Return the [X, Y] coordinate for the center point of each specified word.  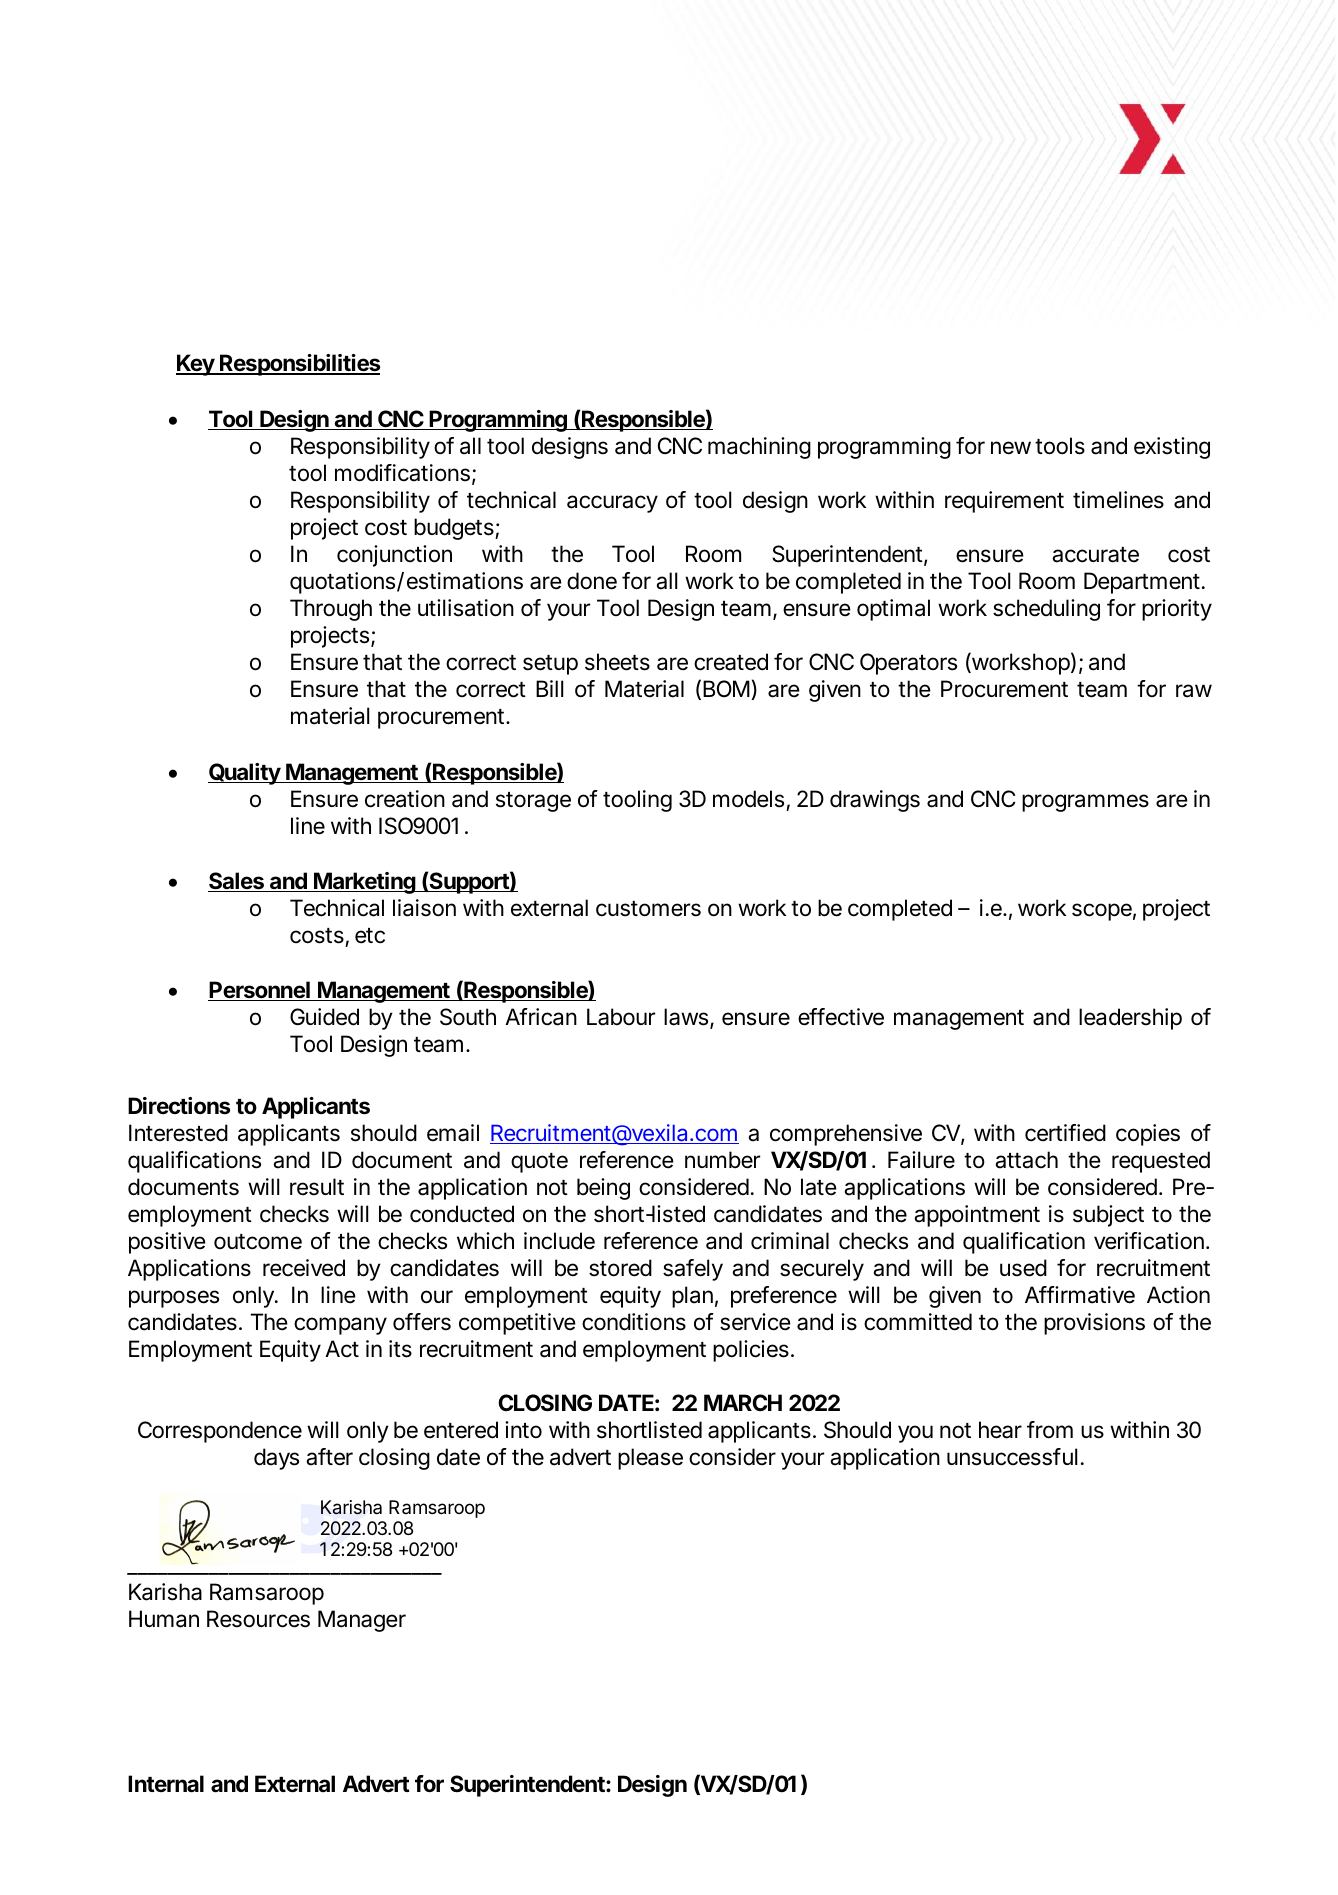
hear [1000, 1430]
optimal [893, 610]
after [329, 1457]
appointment [977, 1216]
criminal [790, 1241]
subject [1108, 1216]
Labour [621, 1017]
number [722, 1160]
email [453, 1133]
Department [1142, 583]
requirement [1004, 502]
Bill [549, 688]
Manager [362, 1621]
